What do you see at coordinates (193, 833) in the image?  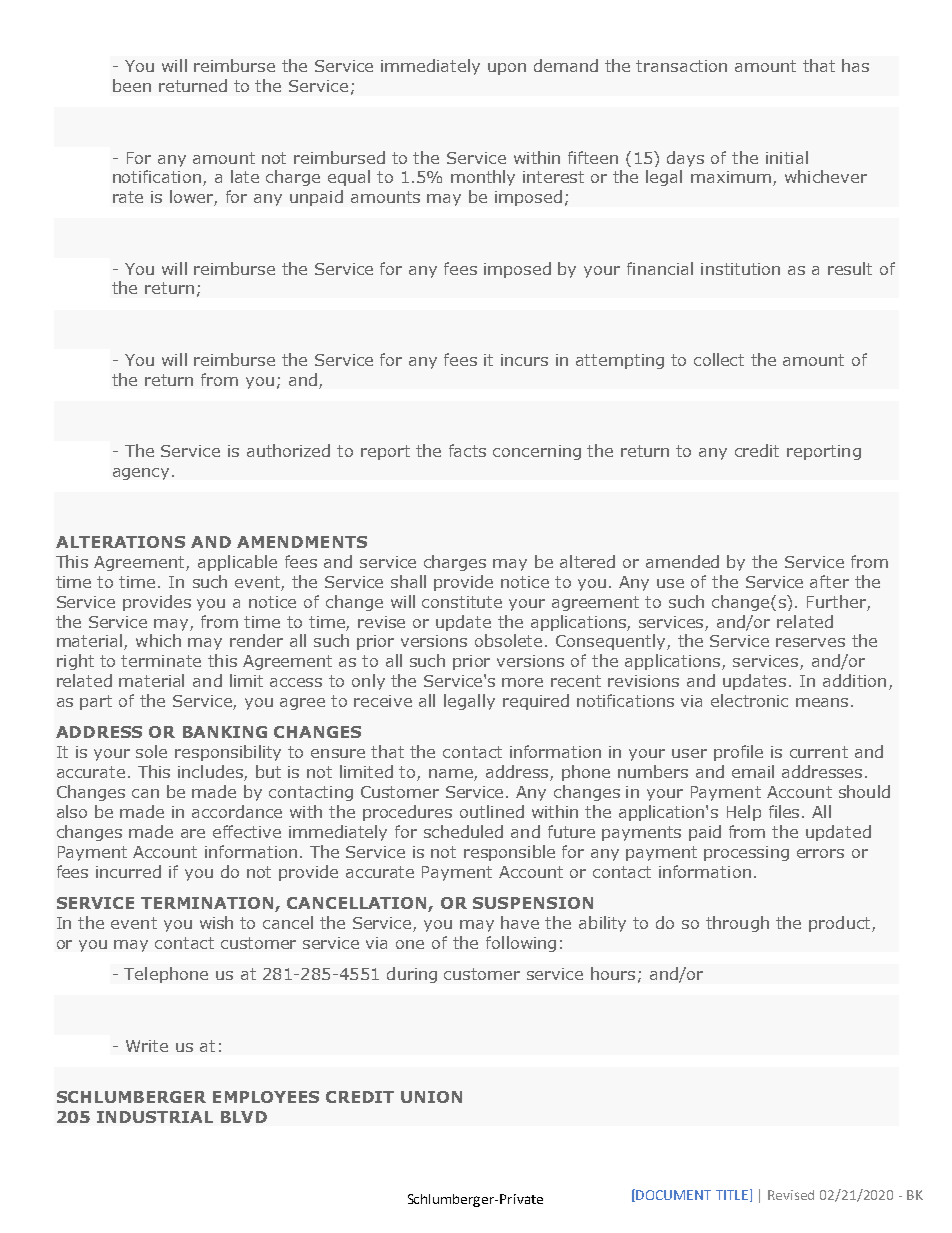 I see `are` at bounding box center [193, 833].
